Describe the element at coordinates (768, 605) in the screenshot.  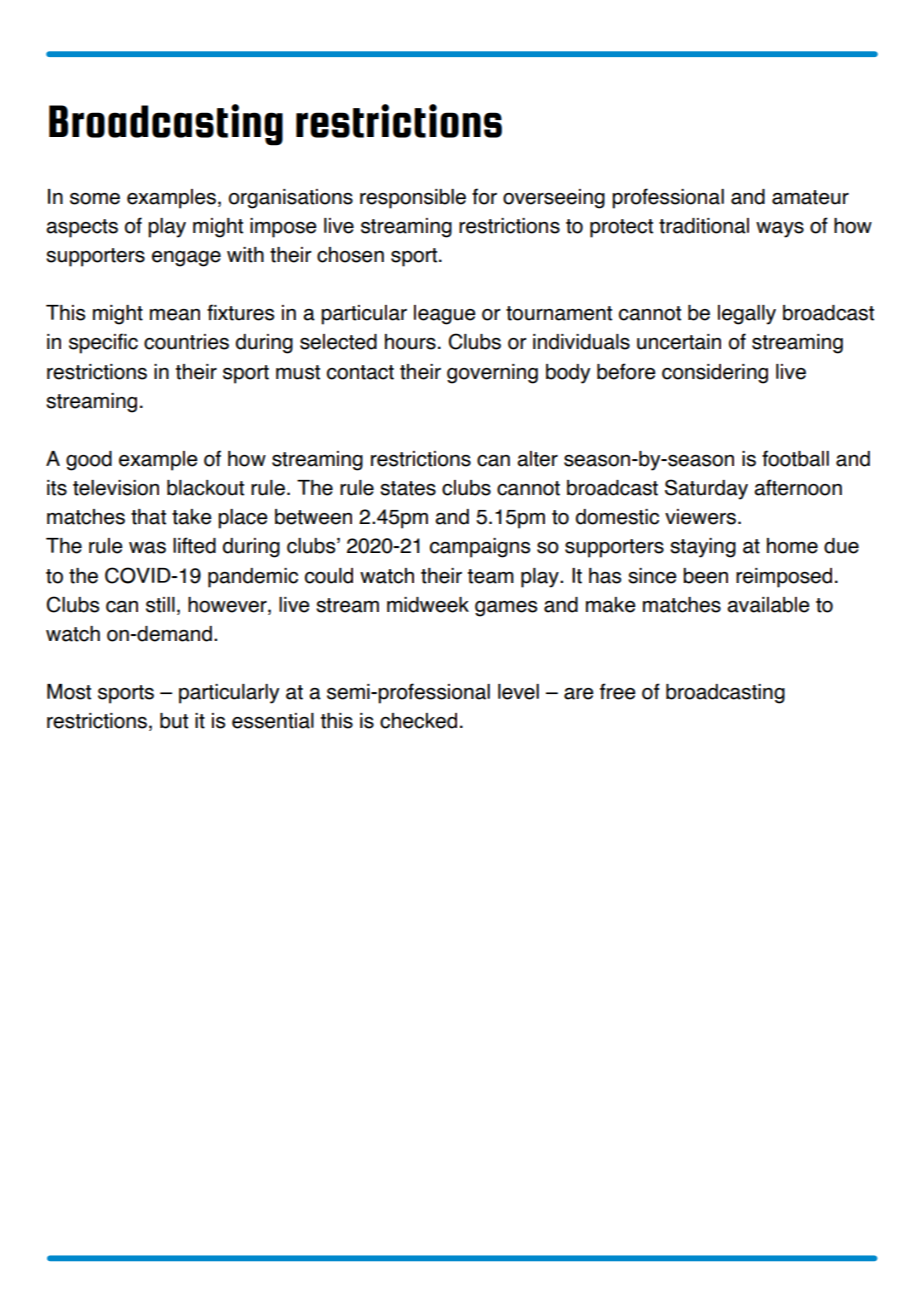
I see `available` at that location.
